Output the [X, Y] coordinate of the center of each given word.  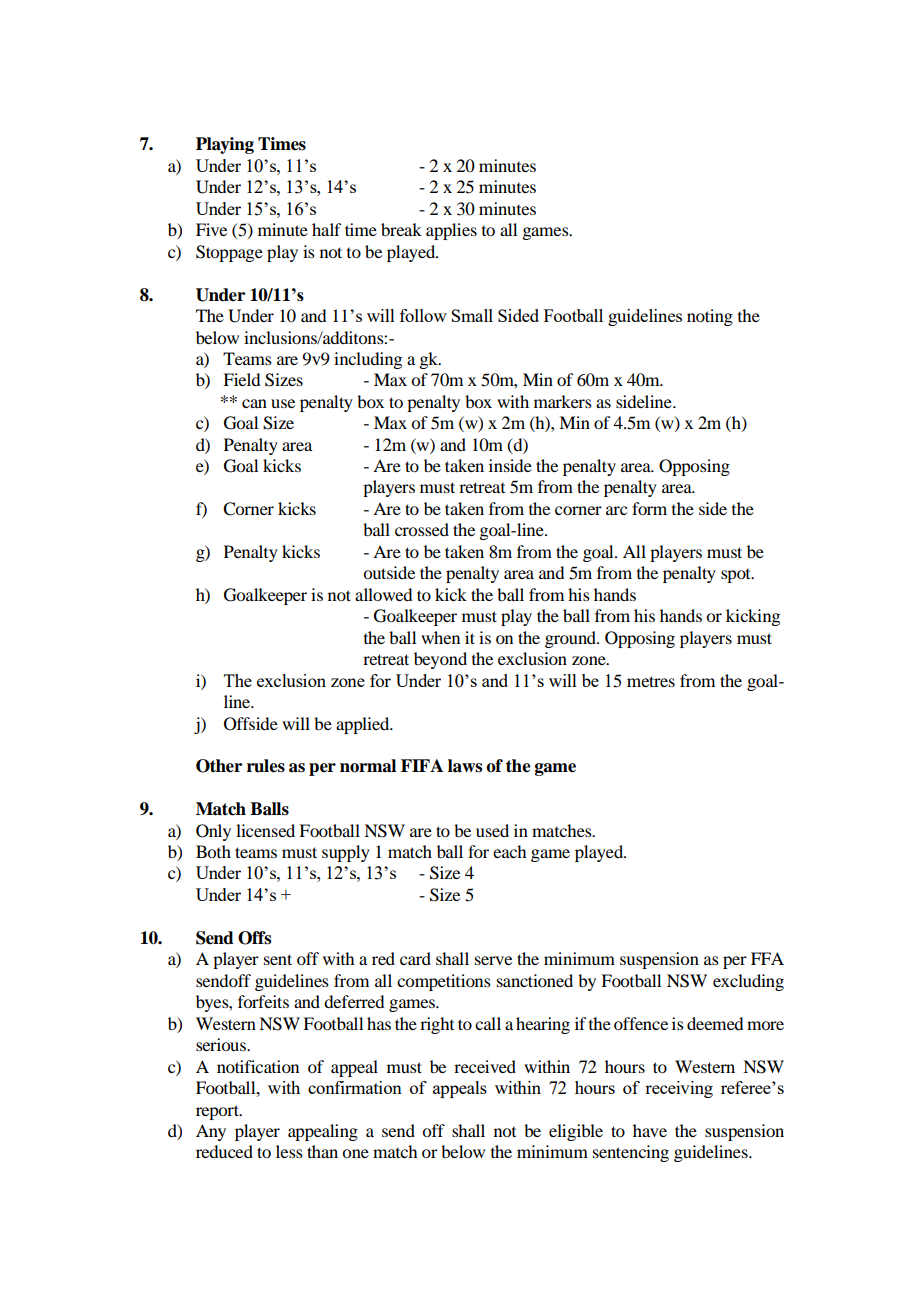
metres [651, 681]
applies [451, 231]
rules [266, 766]
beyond [440, 660]
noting [710, 317]
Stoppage [229, 253]
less [289, 1151]
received [485, 1066]
